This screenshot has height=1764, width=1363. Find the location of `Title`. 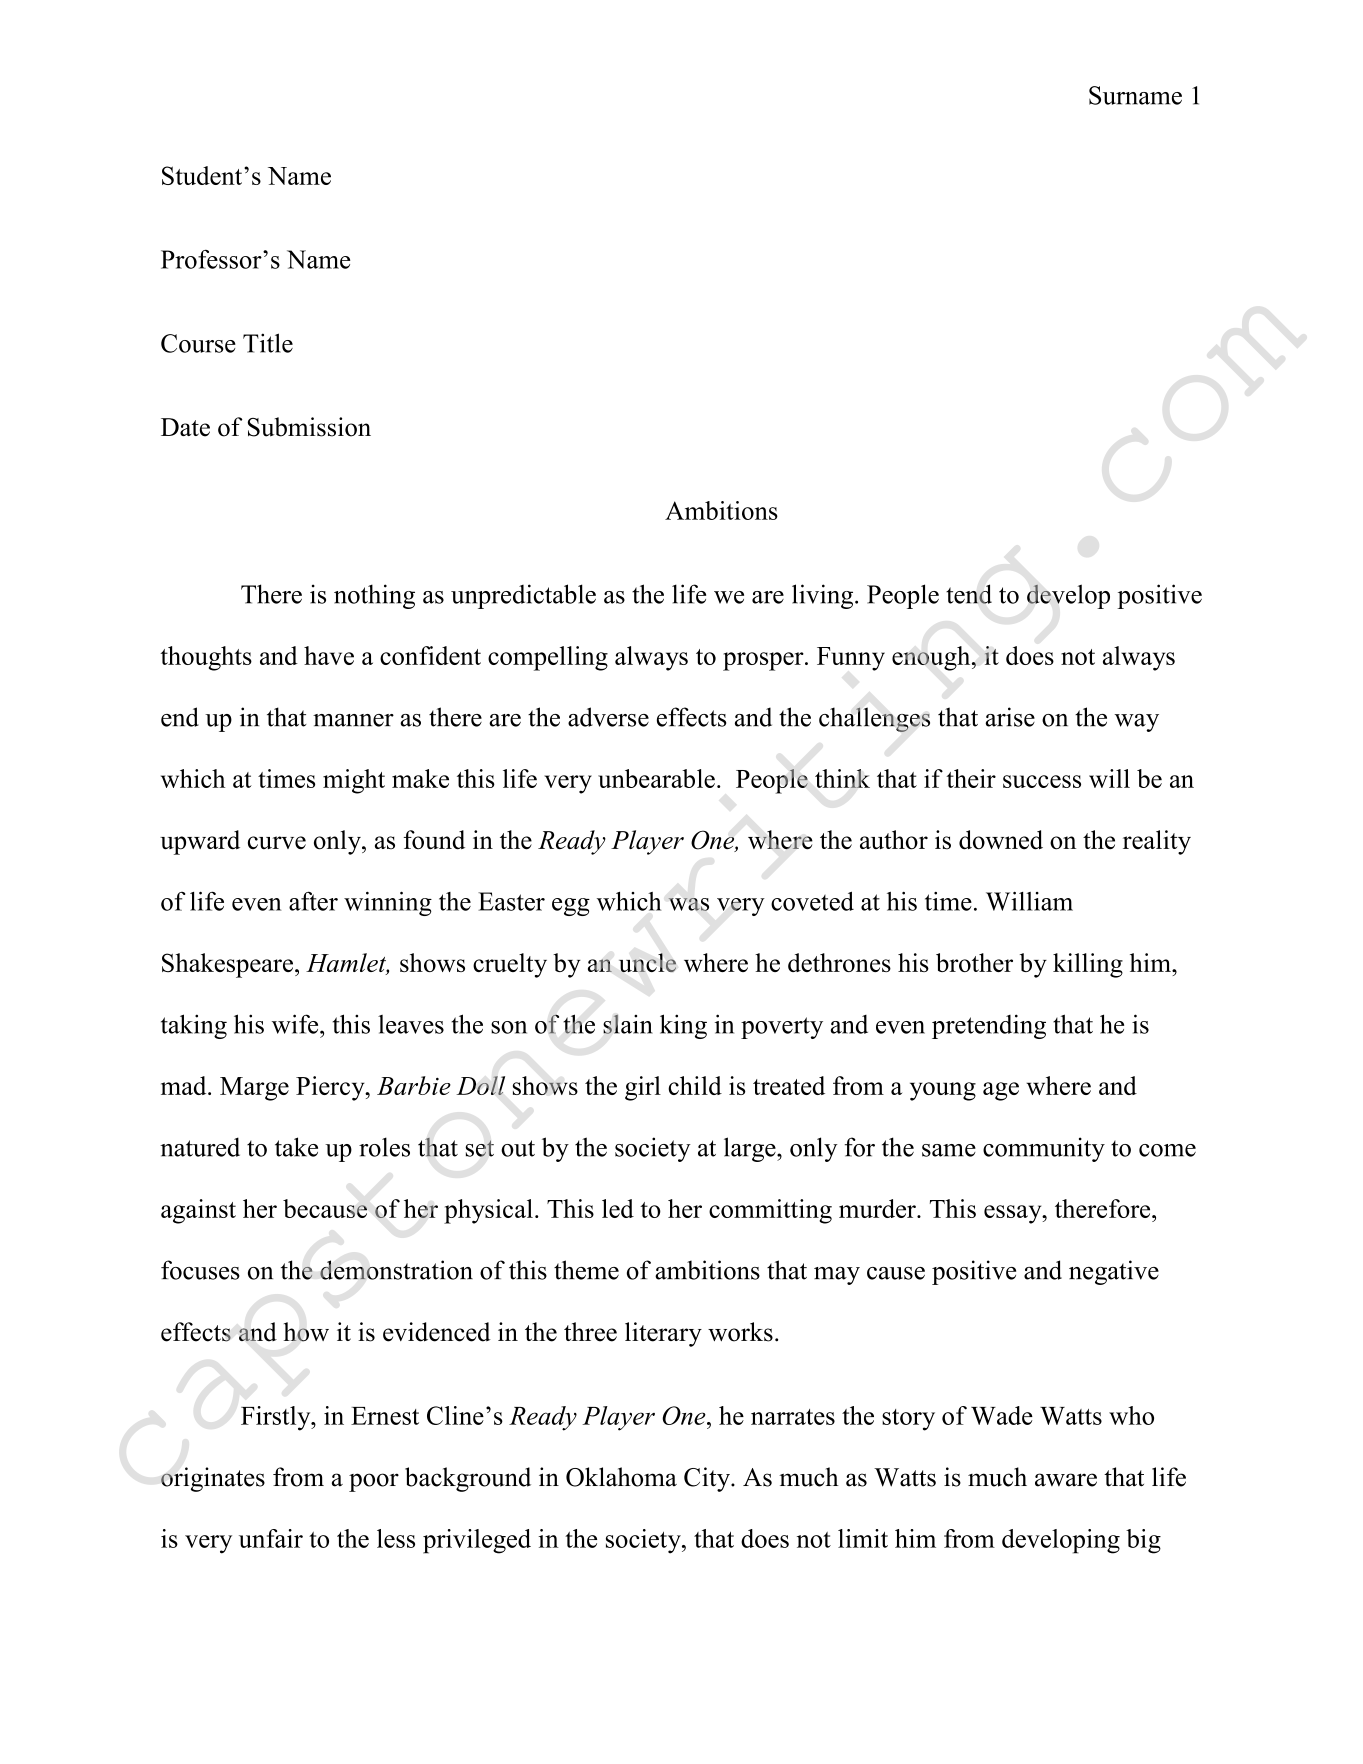

Title is located at coordinates (268, 343).
